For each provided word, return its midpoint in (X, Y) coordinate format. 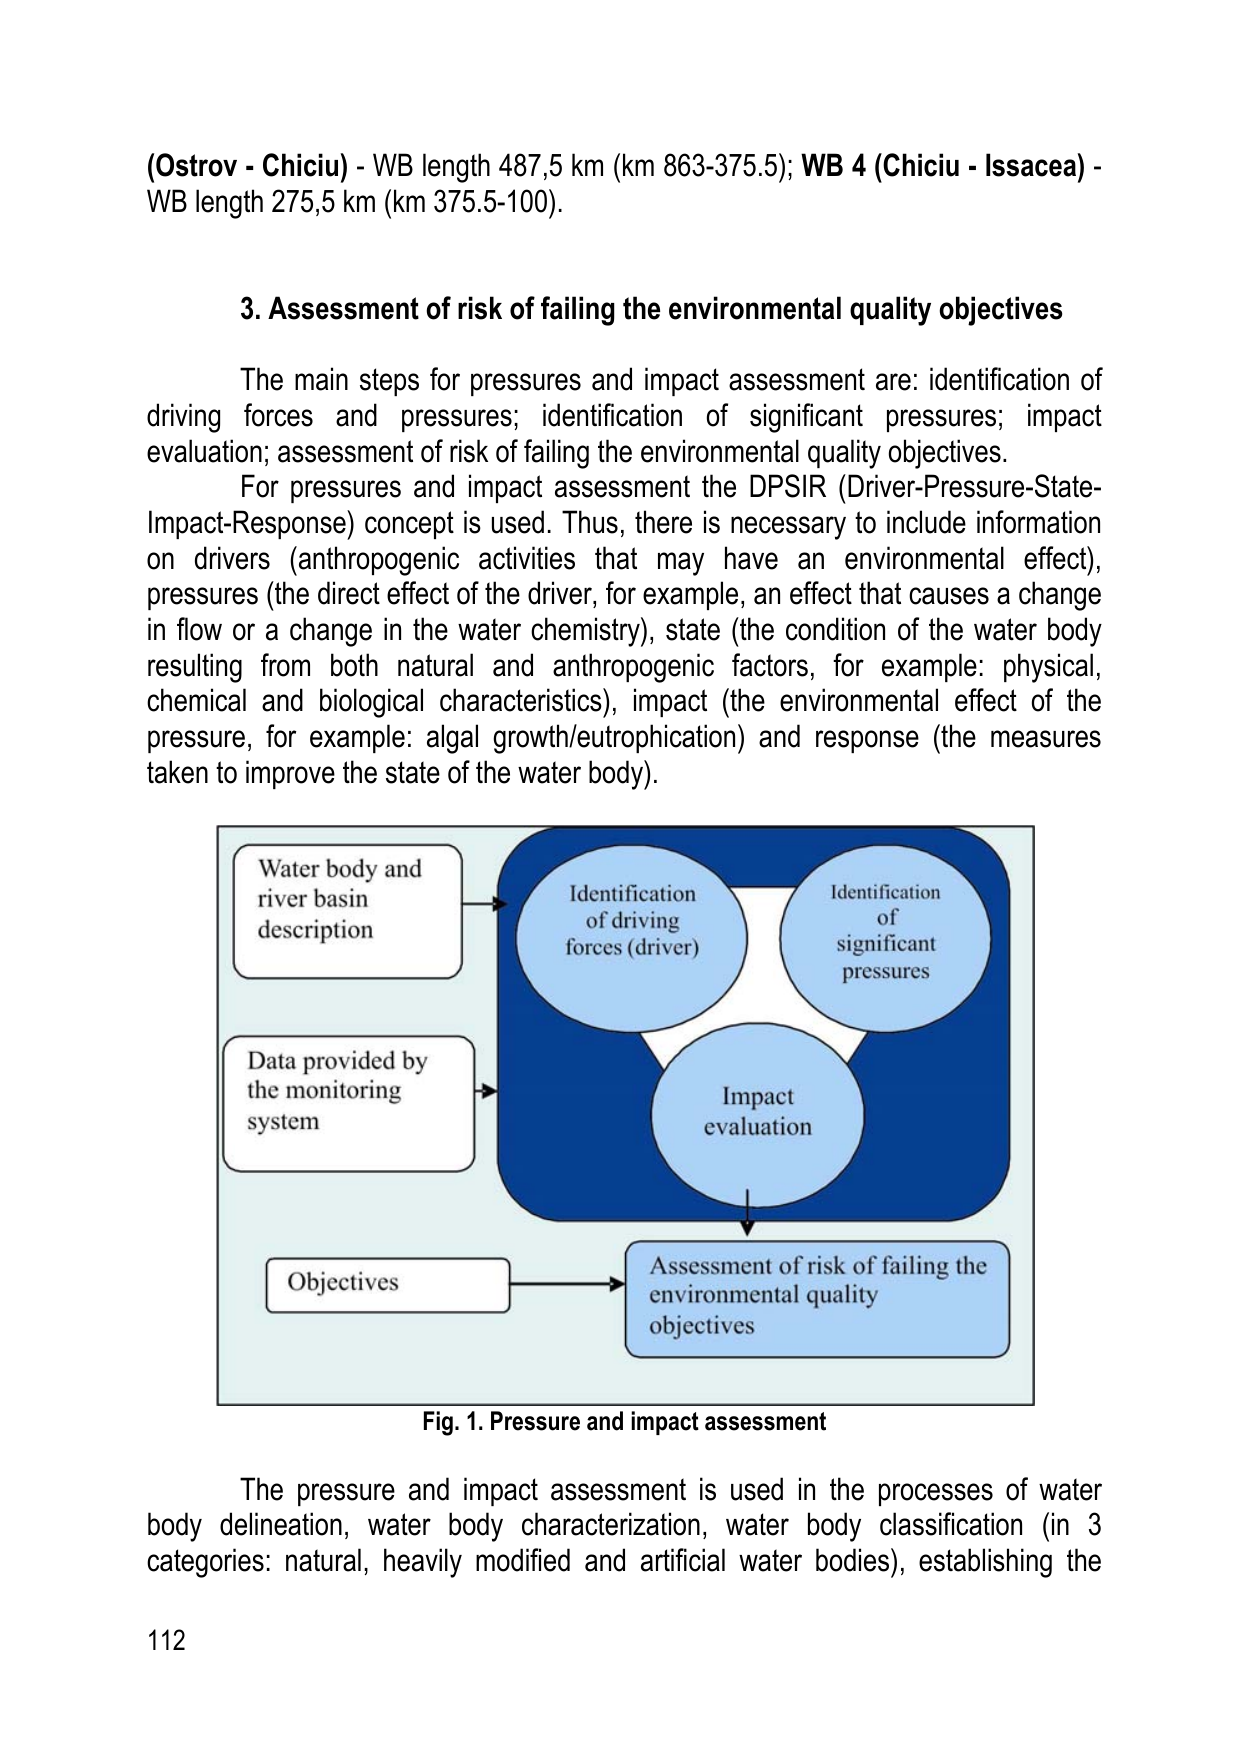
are (893, 382)
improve (290, 774)
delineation (281, 1524)
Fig (438, 1423)
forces (278, 415)
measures (1046, 739)
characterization (611, 1524)
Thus (590, 522)
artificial (683, 1560)
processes (936, 1494)
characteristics (522, 700)
